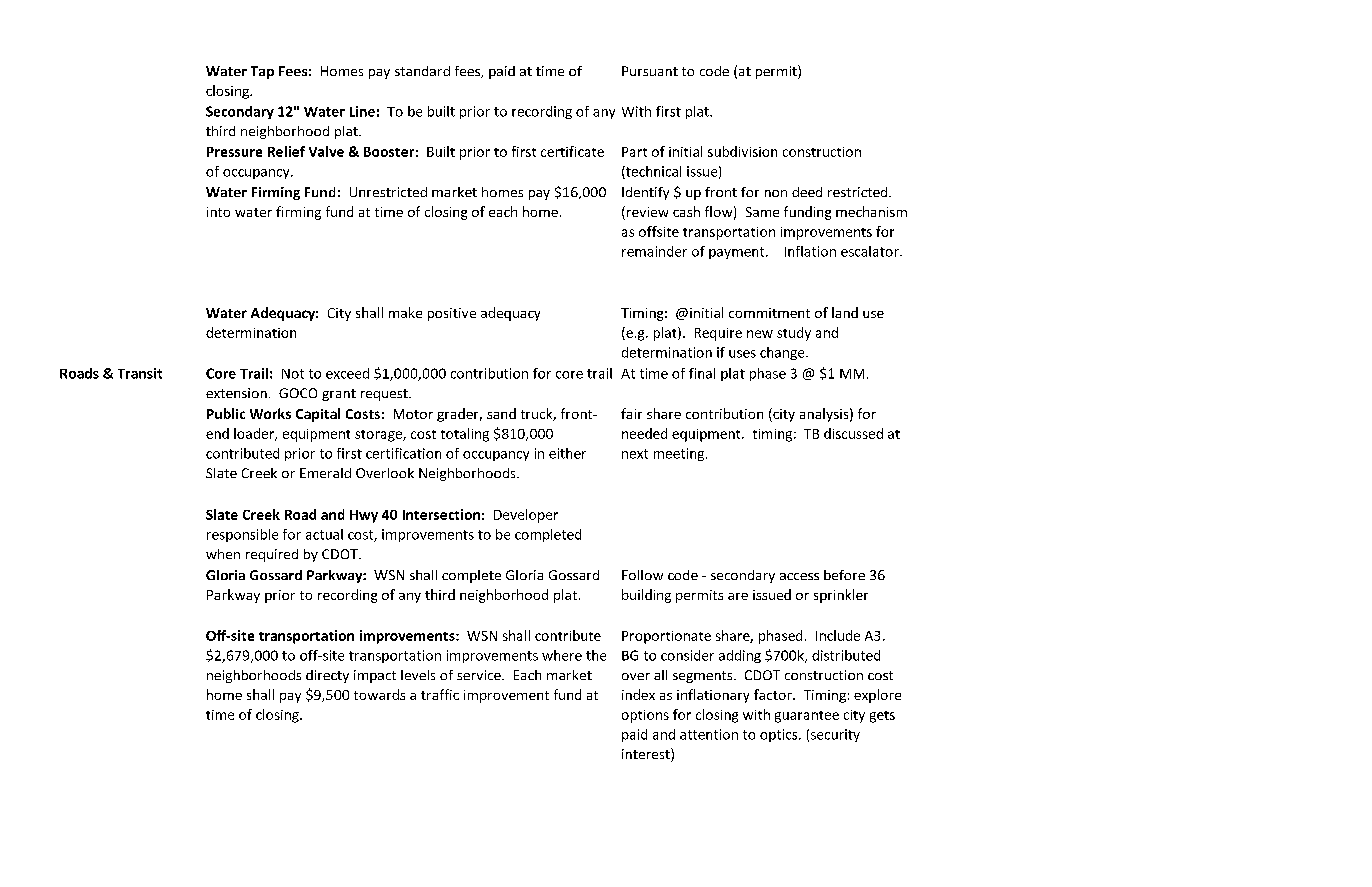 This screenshot has height=887, width=1372. Describe the element at coordinates (742, 151) in the screenshot. I see `subdivision` at that location.
